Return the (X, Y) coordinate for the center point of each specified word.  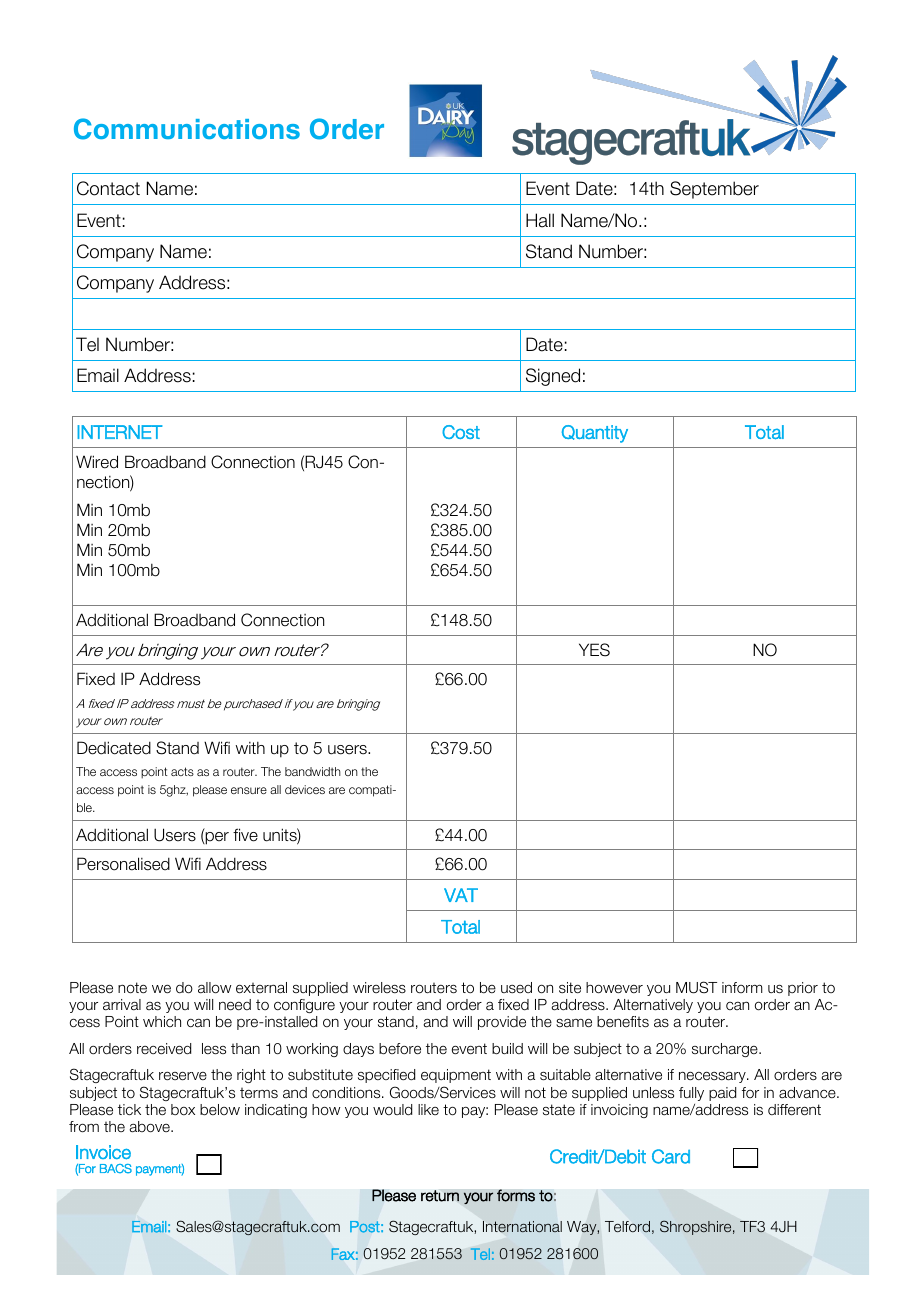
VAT (461, 895)
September (714, 190)
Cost (461, 432)
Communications (187, 129)
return (440, 1196)
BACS (116, 1169)
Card (671, 1156)
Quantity (595, 434)
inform (742, 987)
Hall (540, 220)
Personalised (123, 864)
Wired (97, 462)
